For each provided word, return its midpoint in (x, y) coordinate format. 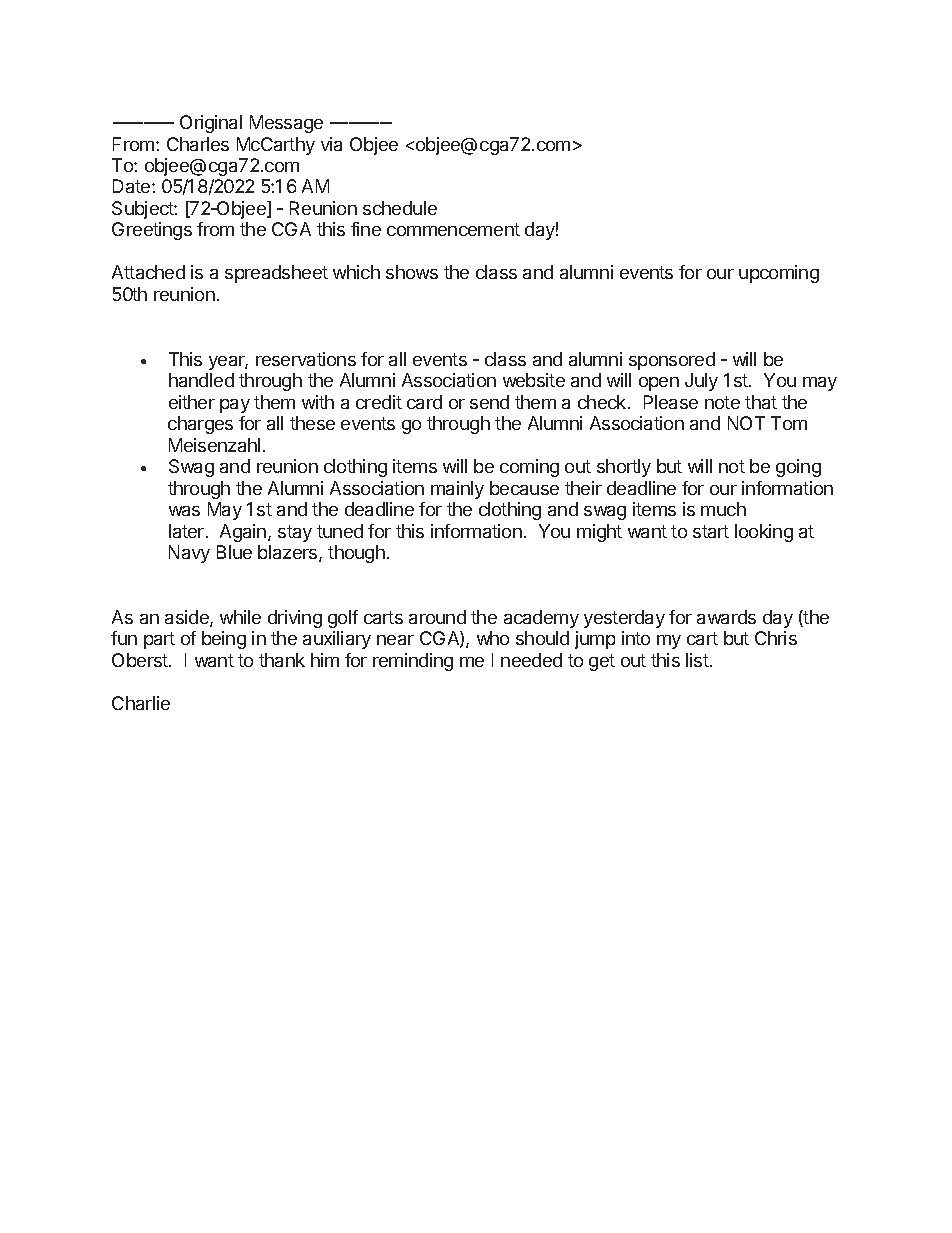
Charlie (141, 703)
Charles (198, 144)
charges (200, 425)
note (722, 402)
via (331, 144)
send (489, 402)
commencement (453, 229)
